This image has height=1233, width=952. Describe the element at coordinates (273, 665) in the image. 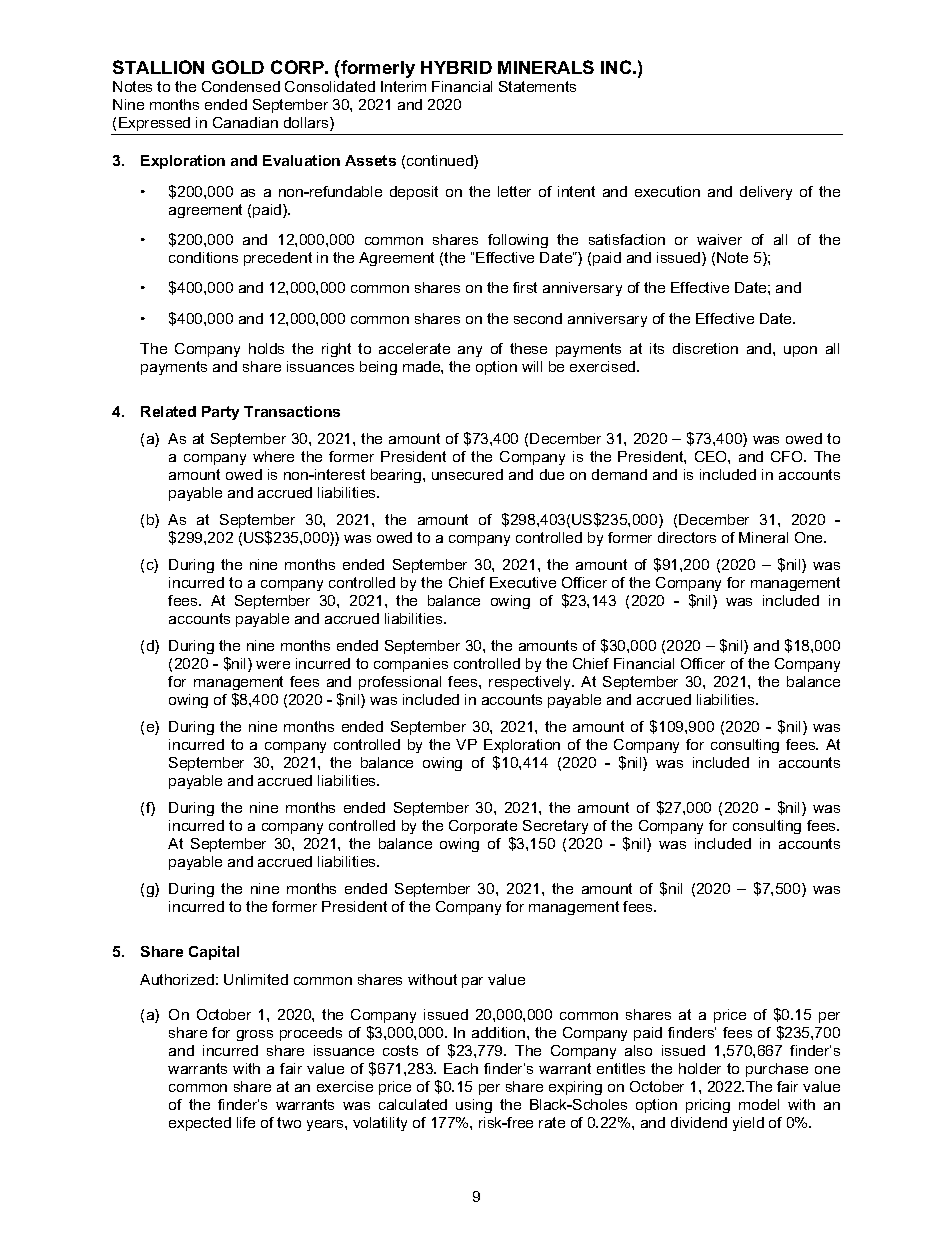

I see `were` at that location.
